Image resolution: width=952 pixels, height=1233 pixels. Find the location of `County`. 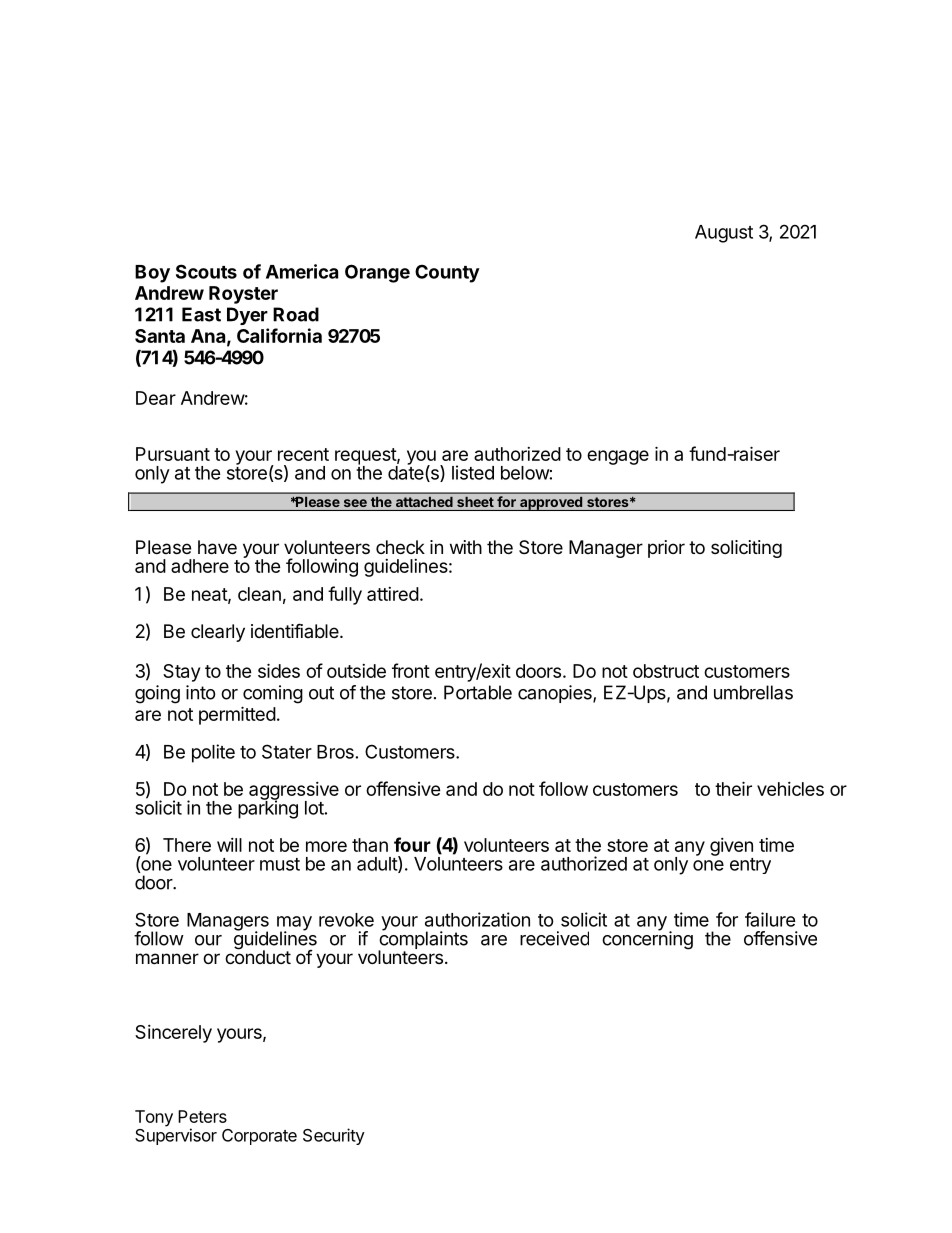

County is located at coordinates (447, 273).
